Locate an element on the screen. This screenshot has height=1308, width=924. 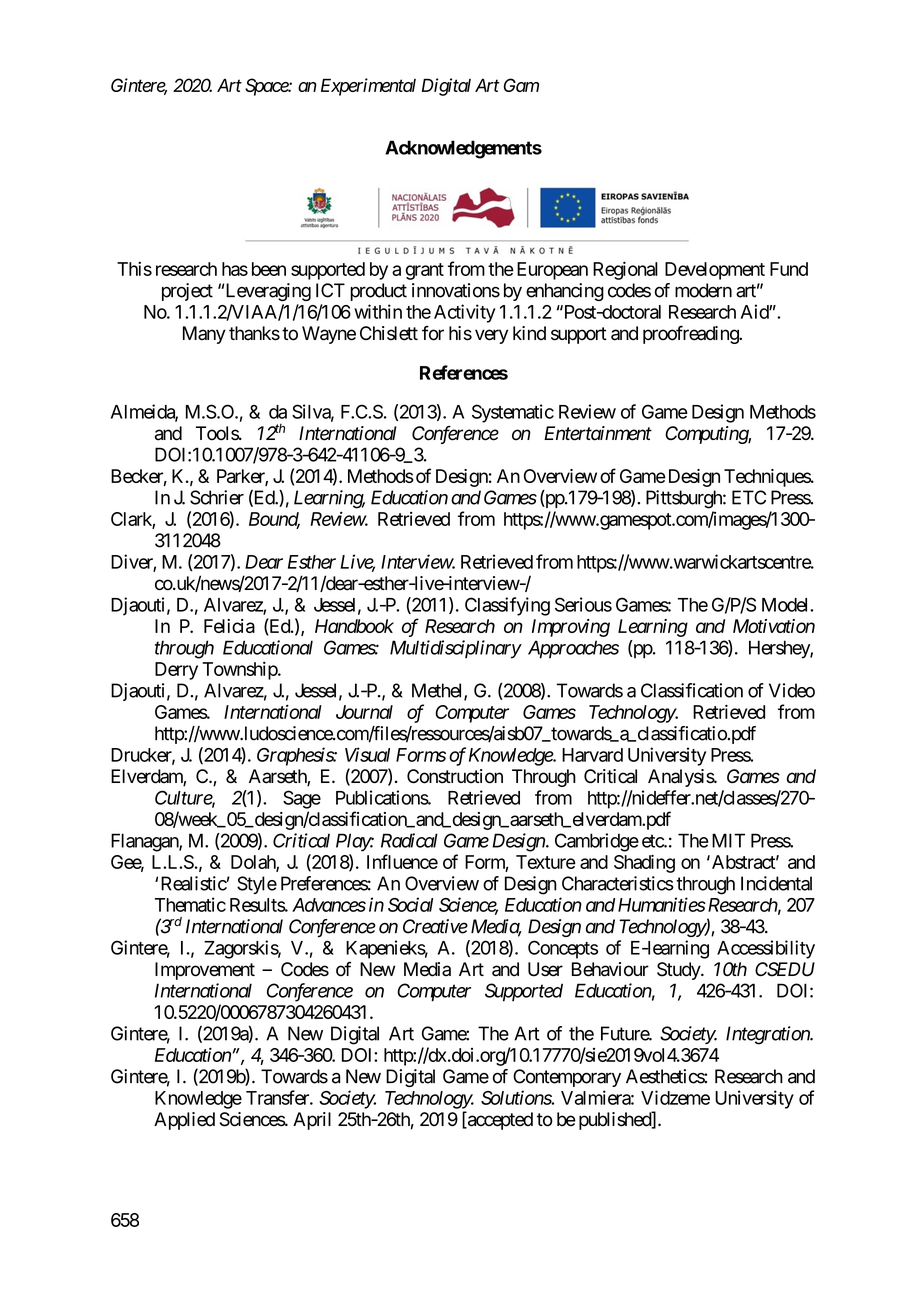
Classifying is located at coordinates (507, 606).
